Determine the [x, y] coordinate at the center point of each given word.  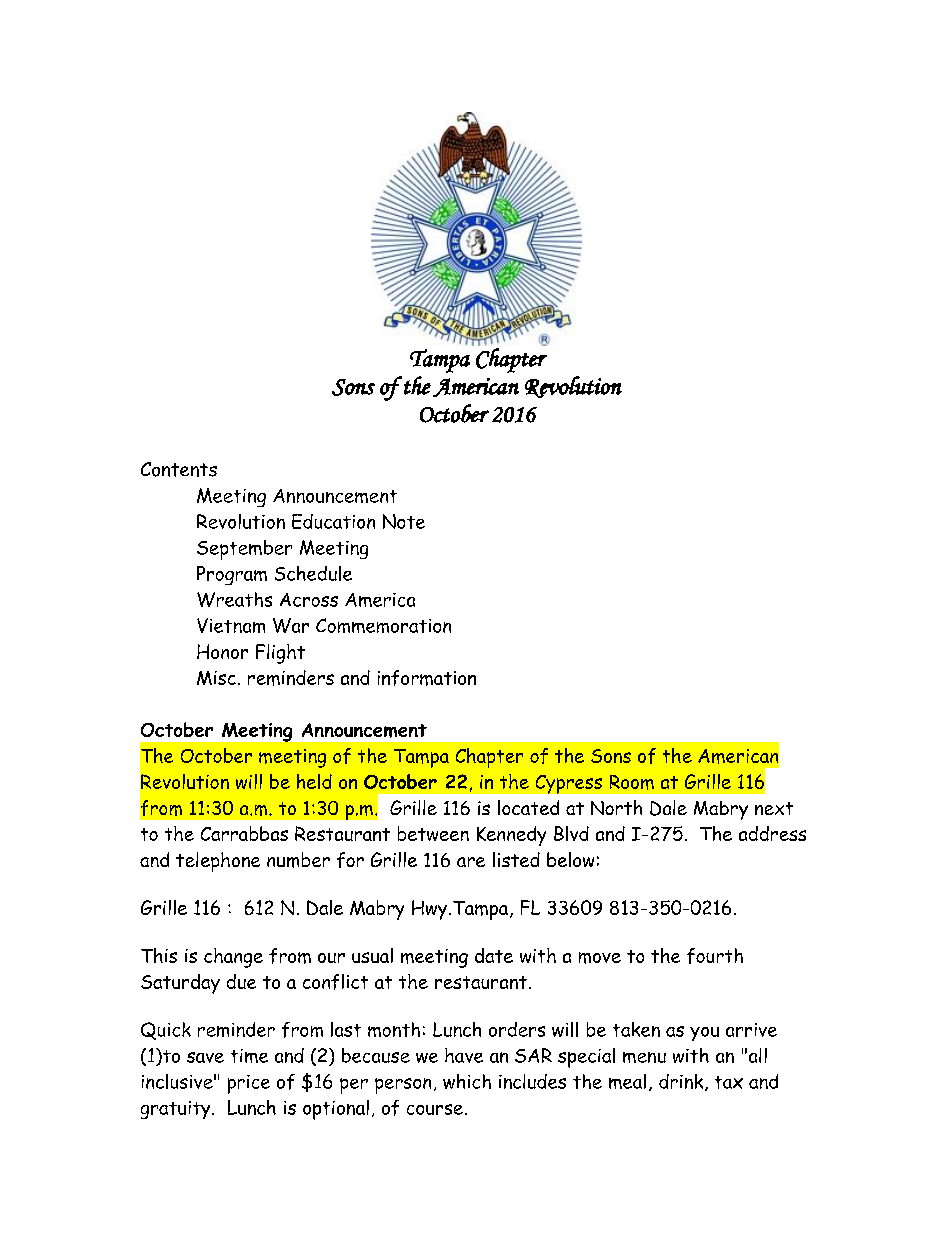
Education [333, 521]
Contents [179, 469]
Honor [222, 651]
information [427, 678]
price [249, 1084]
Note [404, 521]
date [494, 955]
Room [632, 782]
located [528, 807]
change [233, 958]
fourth [715, 956]
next [774, 808]
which [467, 1081]
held [314, 781]
